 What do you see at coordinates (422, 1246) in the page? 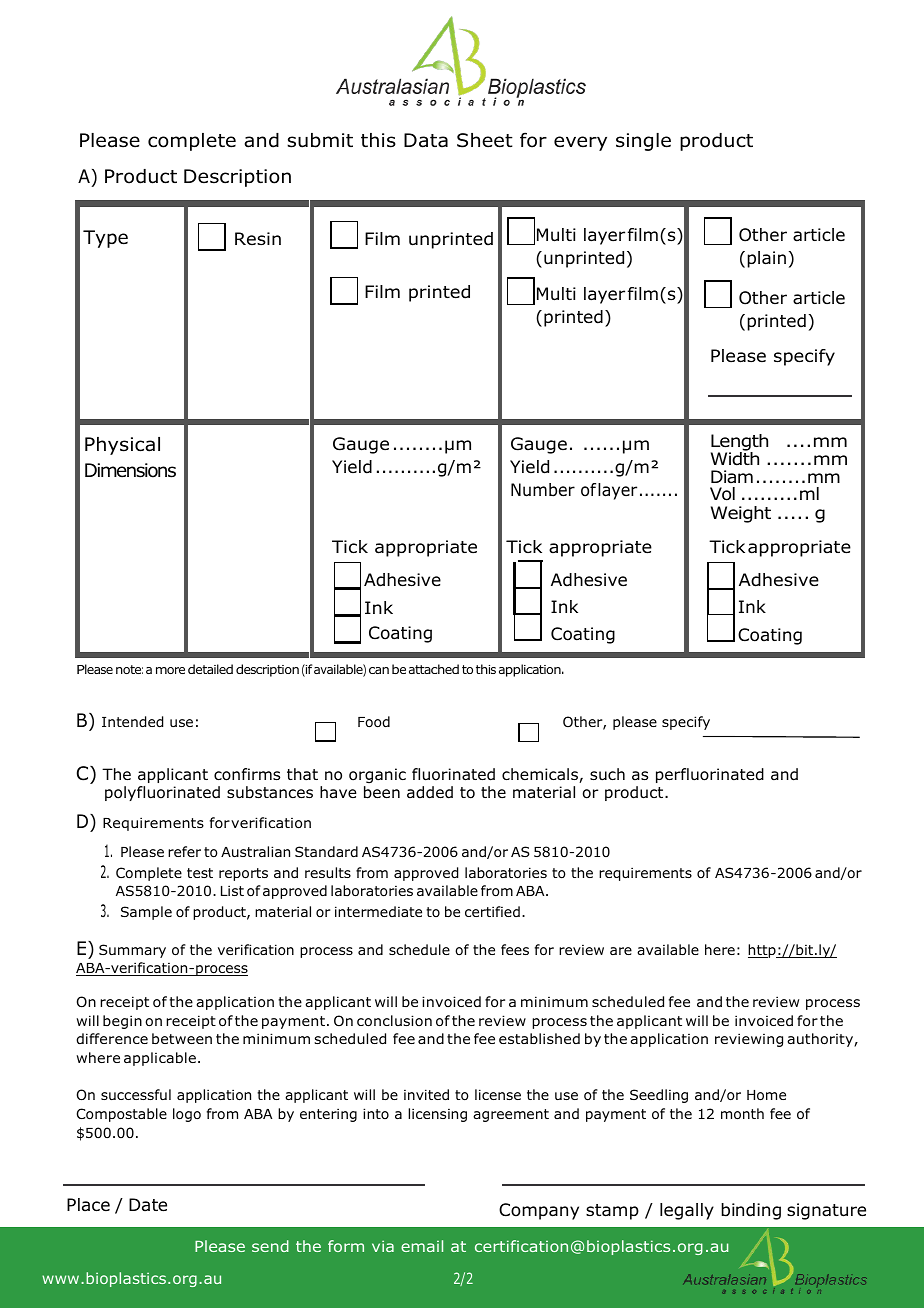
I see `email` at bounding box center [422, 1246].
